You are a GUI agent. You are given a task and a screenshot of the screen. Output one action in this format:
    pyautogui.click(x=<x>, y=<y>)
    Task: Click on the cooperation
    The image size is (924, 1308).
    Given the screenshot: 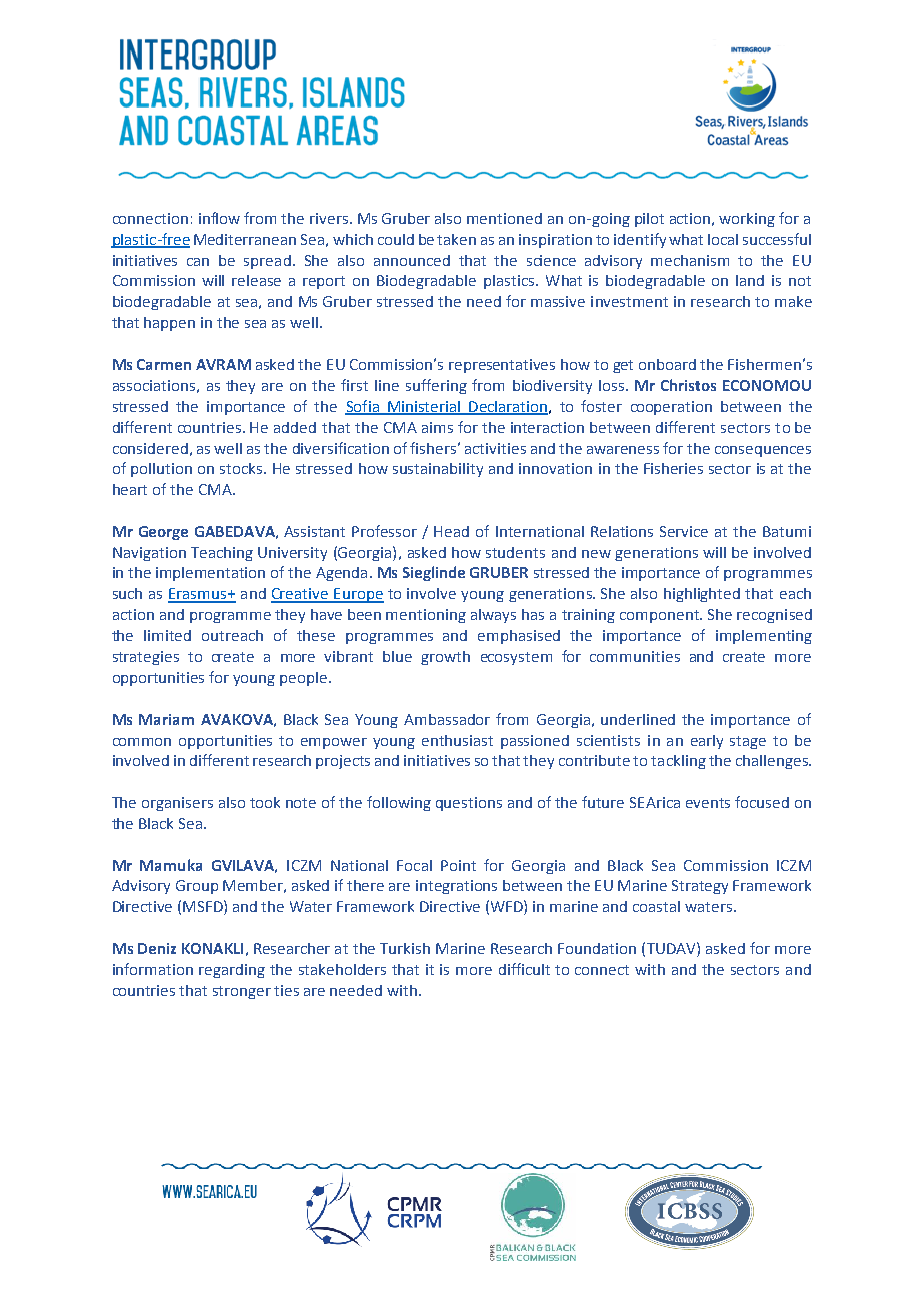 What is the action you would take?
    pyautogui.click(x=671, y=408)
